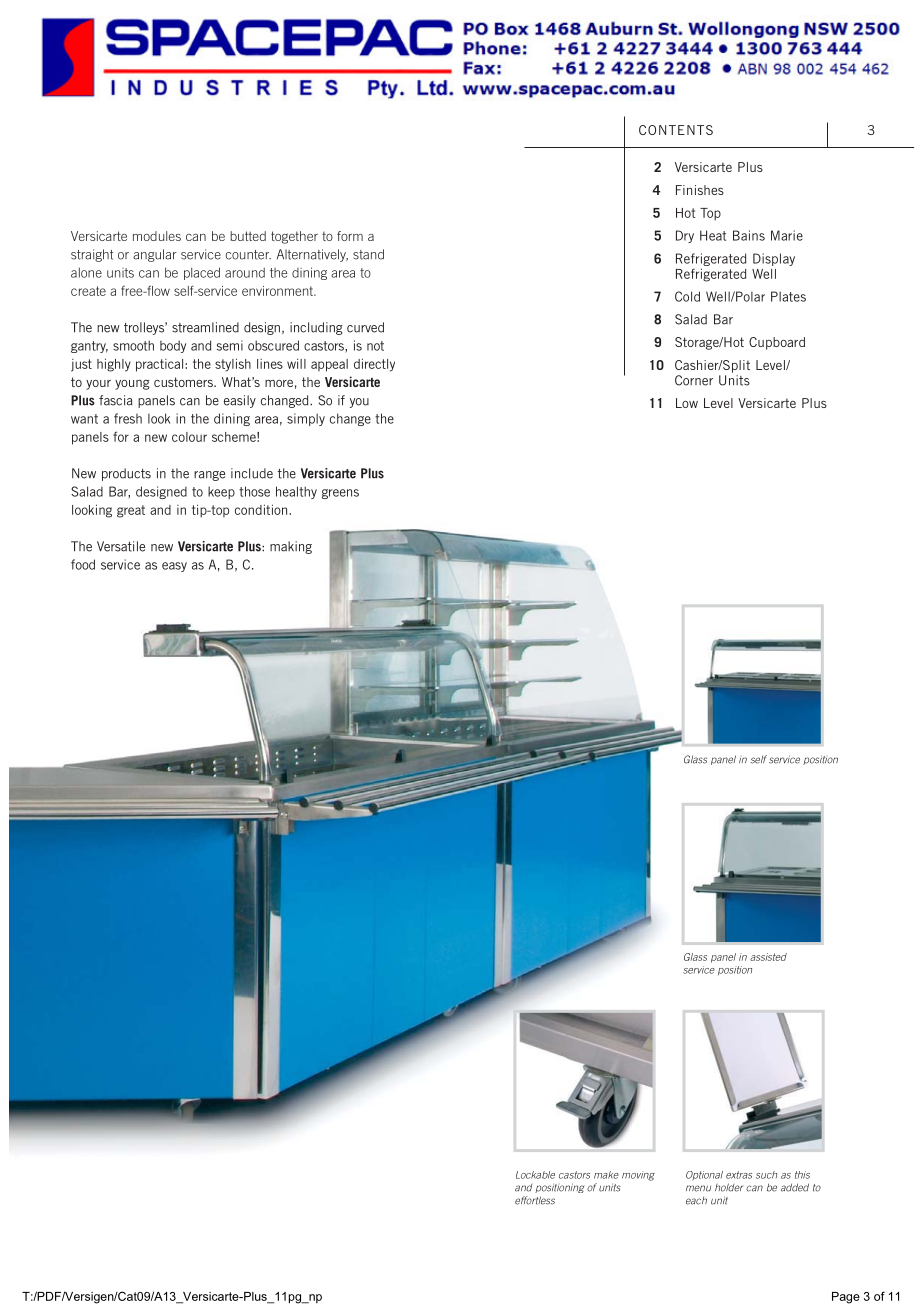 Image resolution: width=924 pixels, height=1308 pixels. I want to click on Versatile, so click(121, 546).
